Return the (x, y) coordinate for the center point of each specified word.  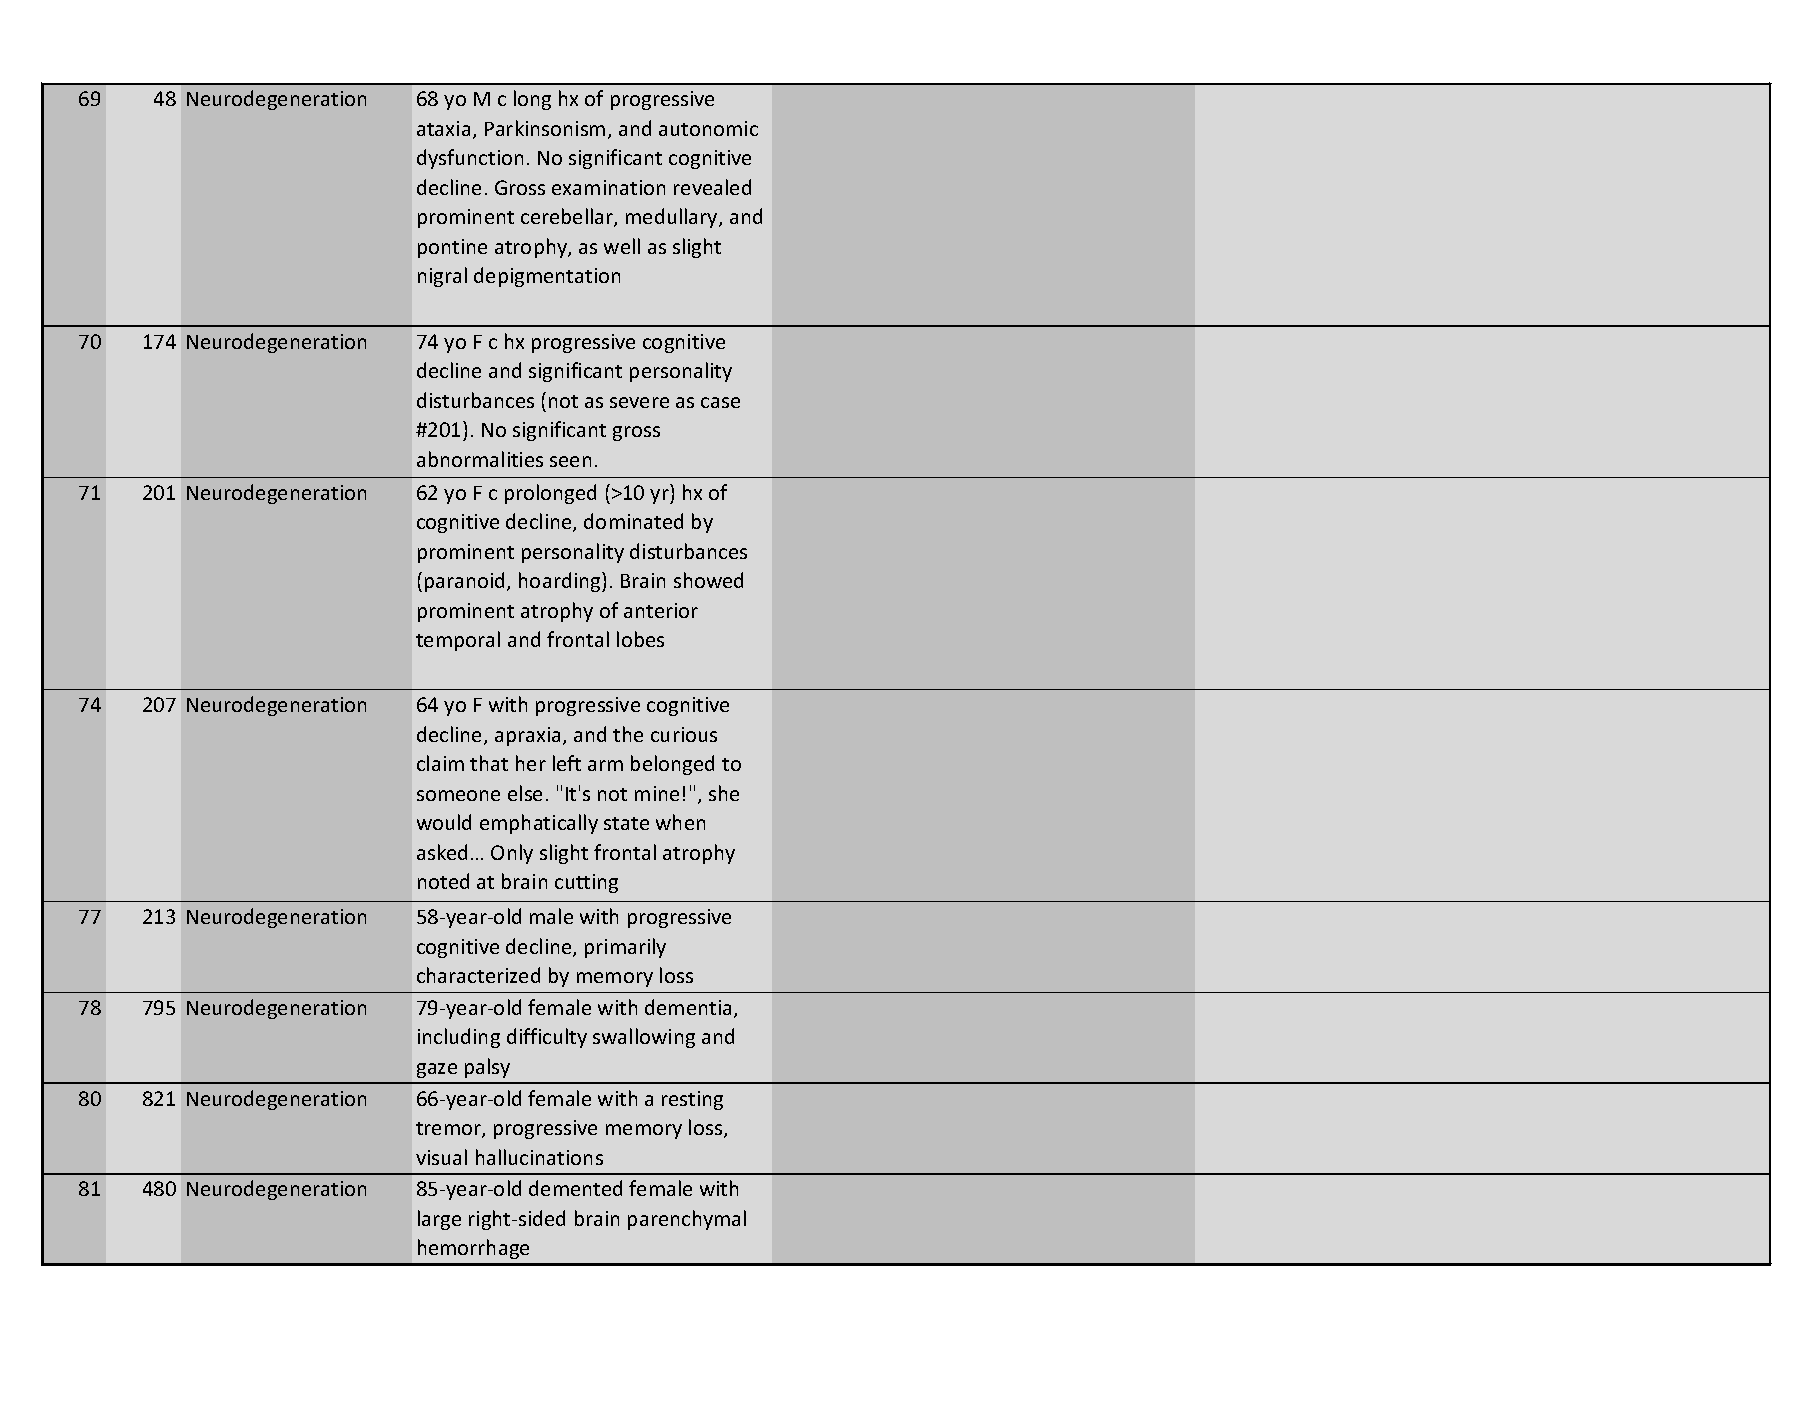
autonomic (708, 128)
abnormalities (480, 459)
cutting (586, 883)
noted (443, 881)
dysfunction (470, 159)
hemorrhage (473, 1249)
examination (608, 187)
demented (575, 1188)
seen (570, 461)
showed (708, 580)
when (680, 822)
